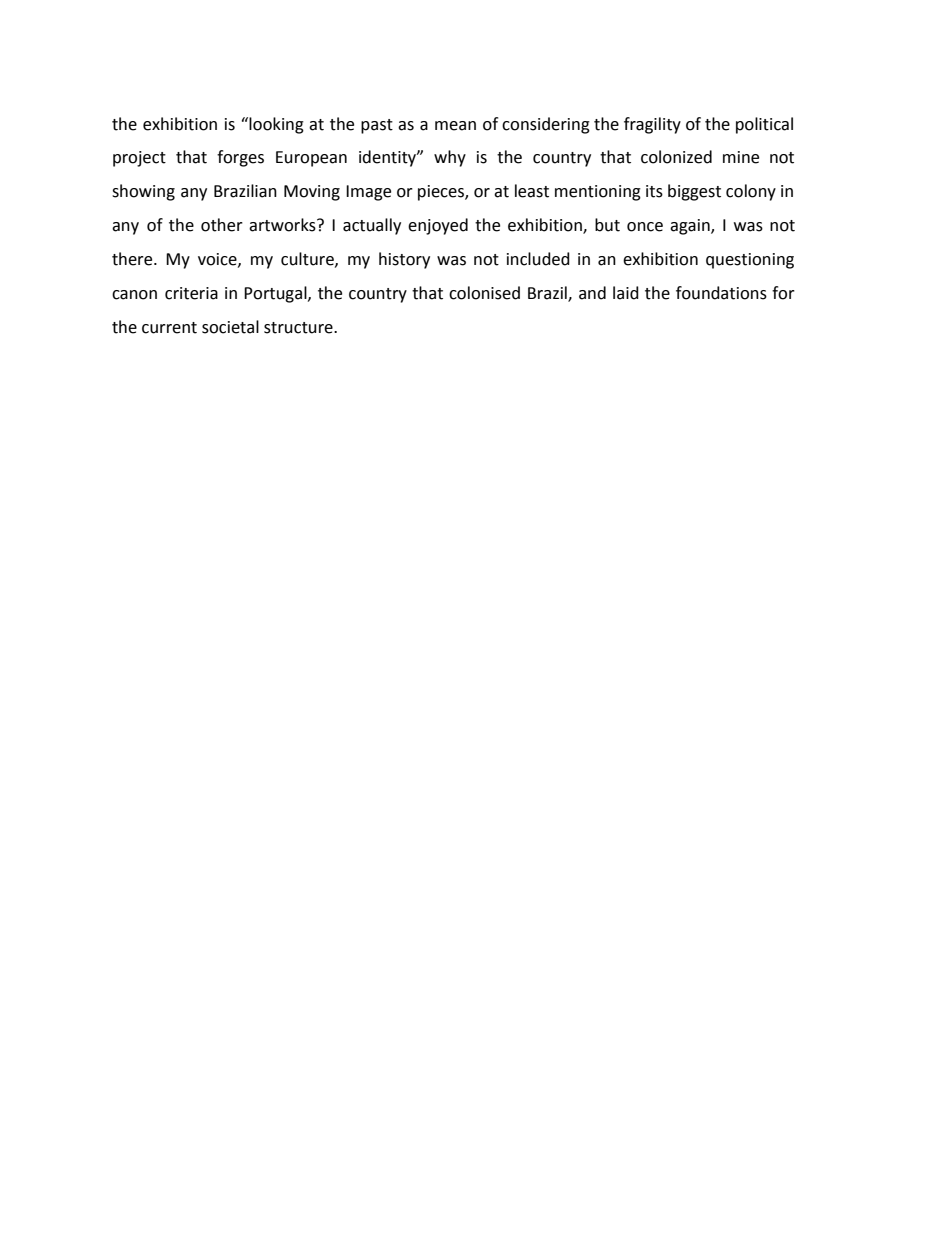 This screenshot has height=1233, width=952. I want to click on looking, so click(276, 125).
